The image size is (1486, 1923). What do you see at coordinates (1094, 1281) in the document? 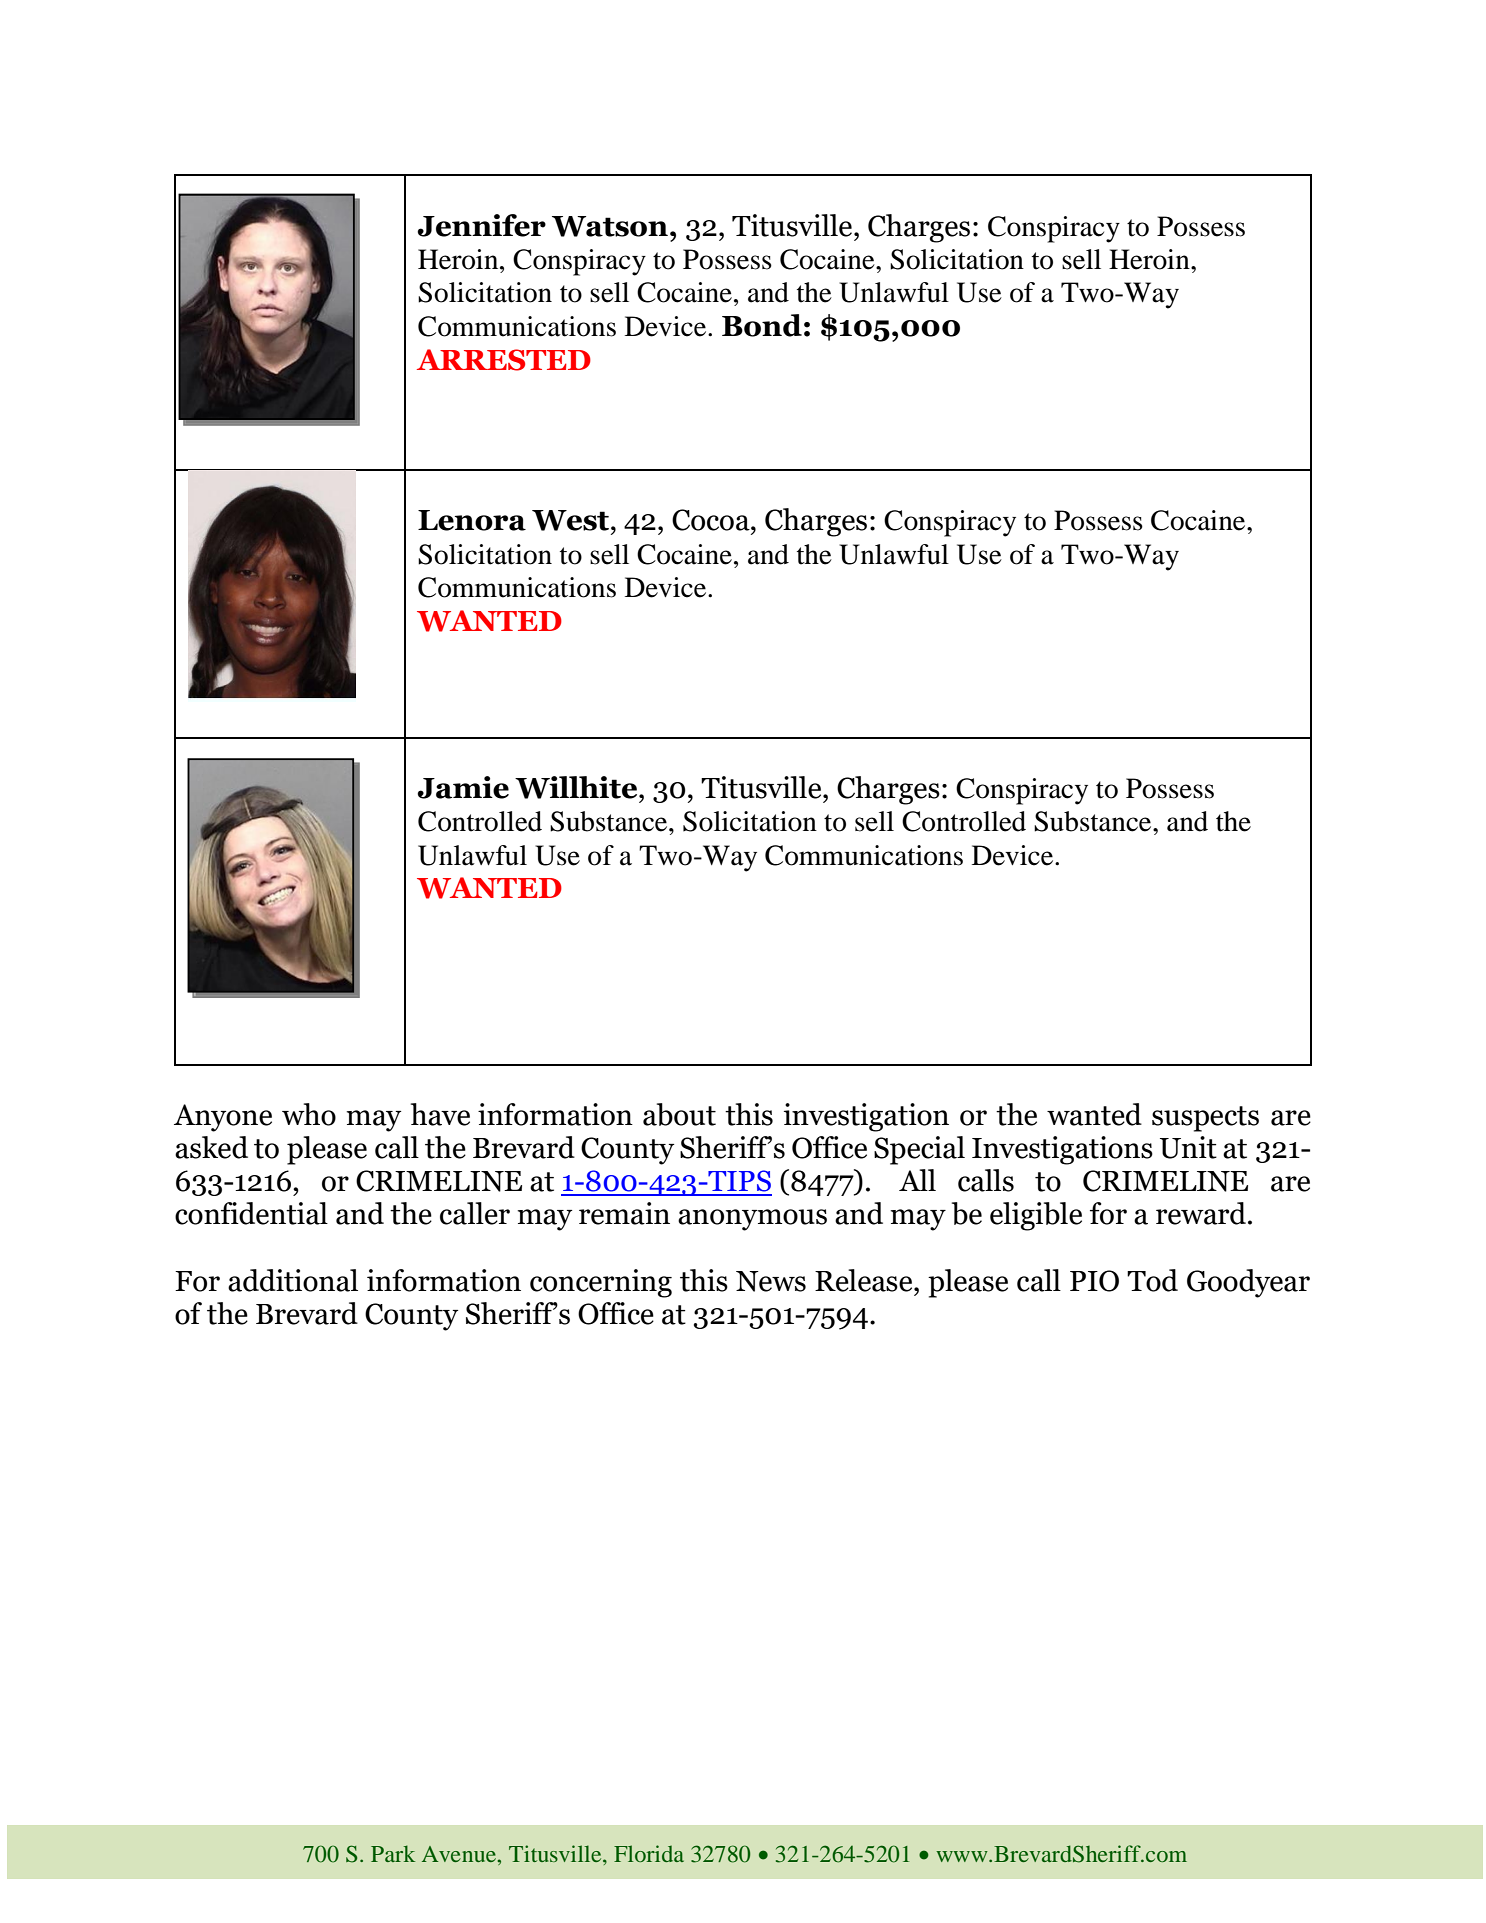
I see `PIO` at bounding box center [1094, 1281].
